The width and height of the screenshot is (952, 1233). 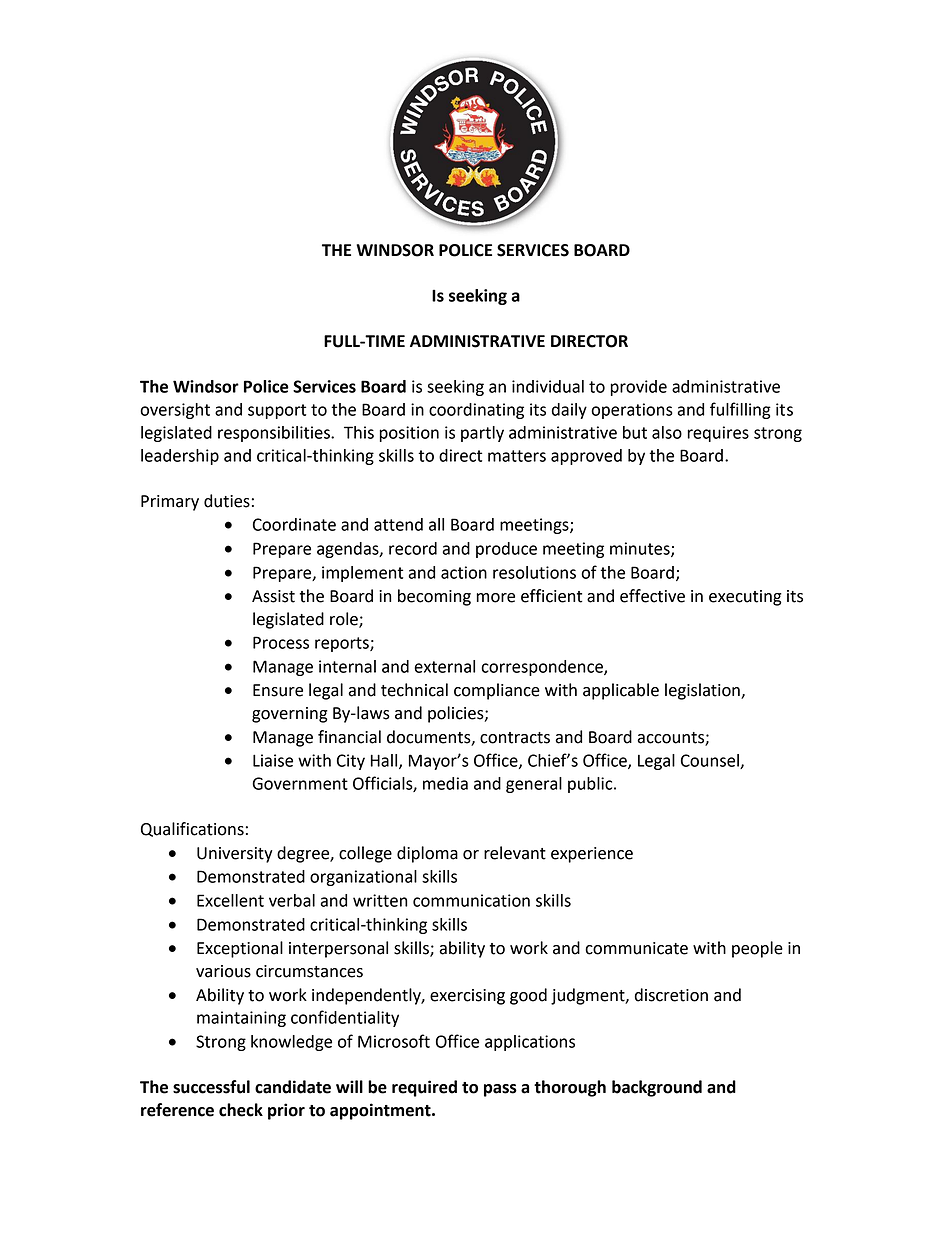 I want to click on communication, so click(x=471, y=900).
